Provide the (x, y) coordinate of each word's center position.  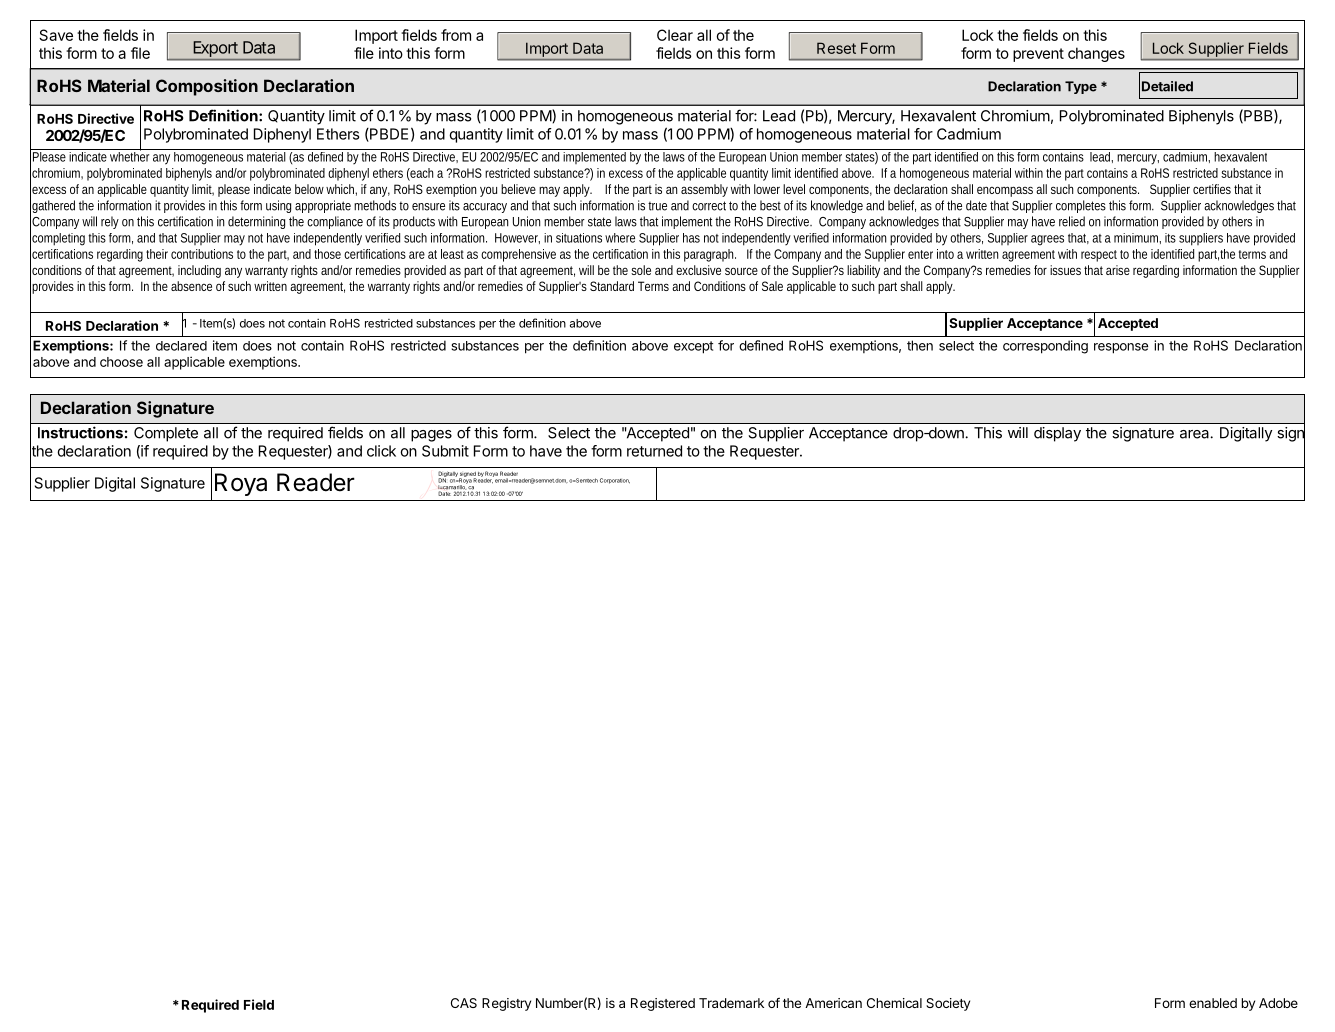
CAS (464, 1003)
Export (216, 50)
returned (654, 451)
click (381, 451)
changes (1096, 54)
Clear (675, 35)
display (1057, 434)
